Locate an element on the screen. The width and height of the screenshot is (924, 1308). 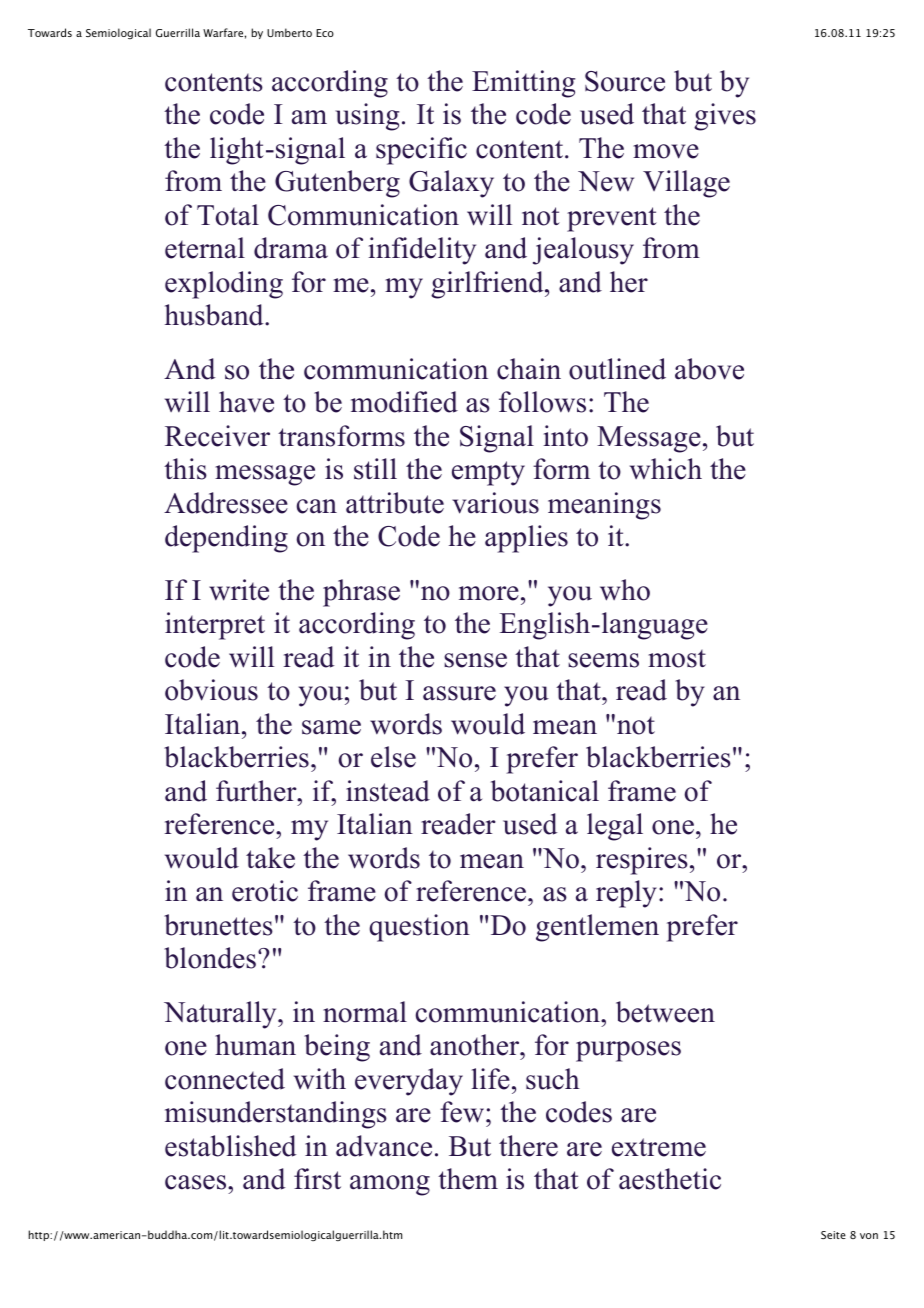
interpret is located at coordinates (215, 626).
